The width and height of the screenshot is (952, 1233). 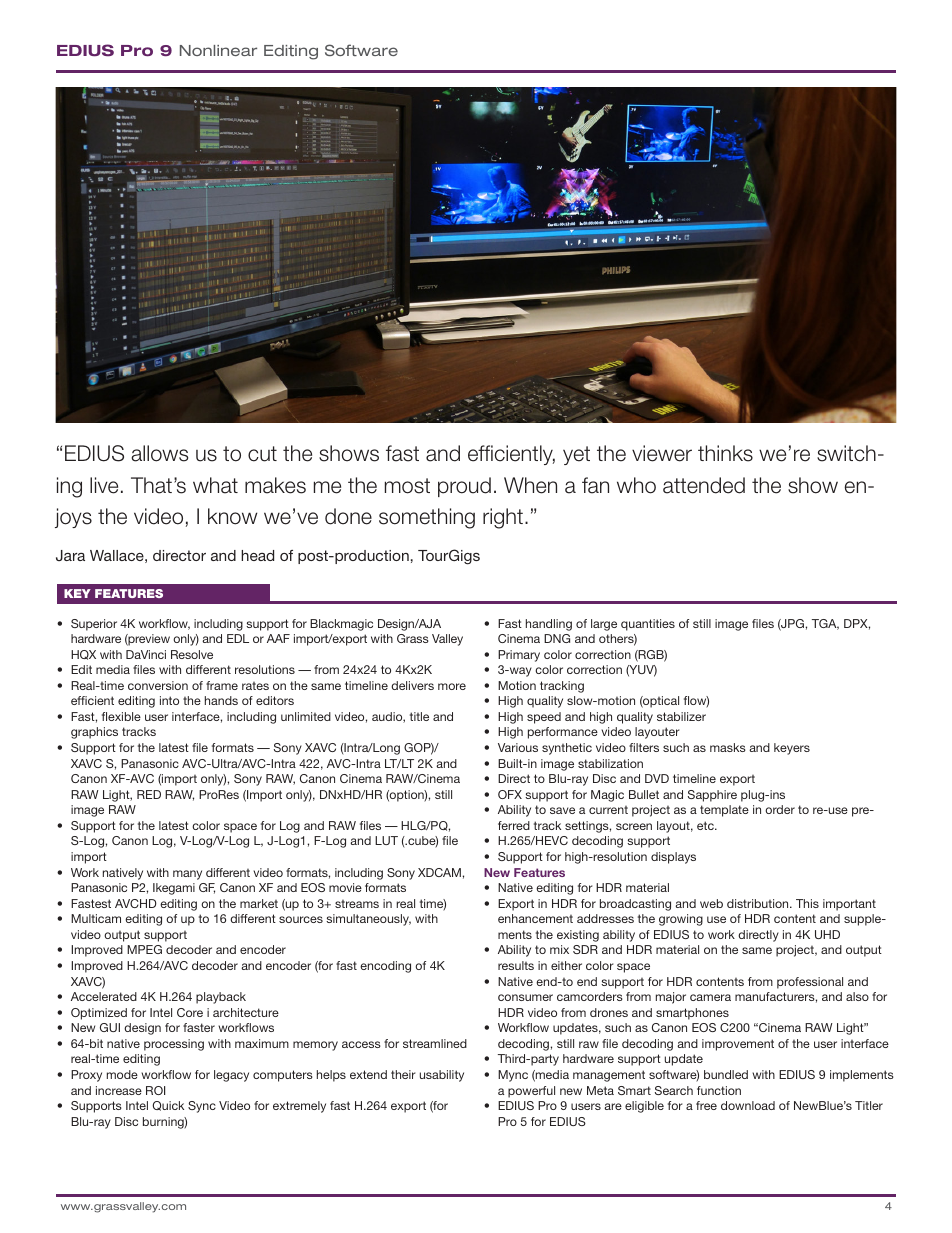 I want to click on proud, so click(x=464, y=487).
